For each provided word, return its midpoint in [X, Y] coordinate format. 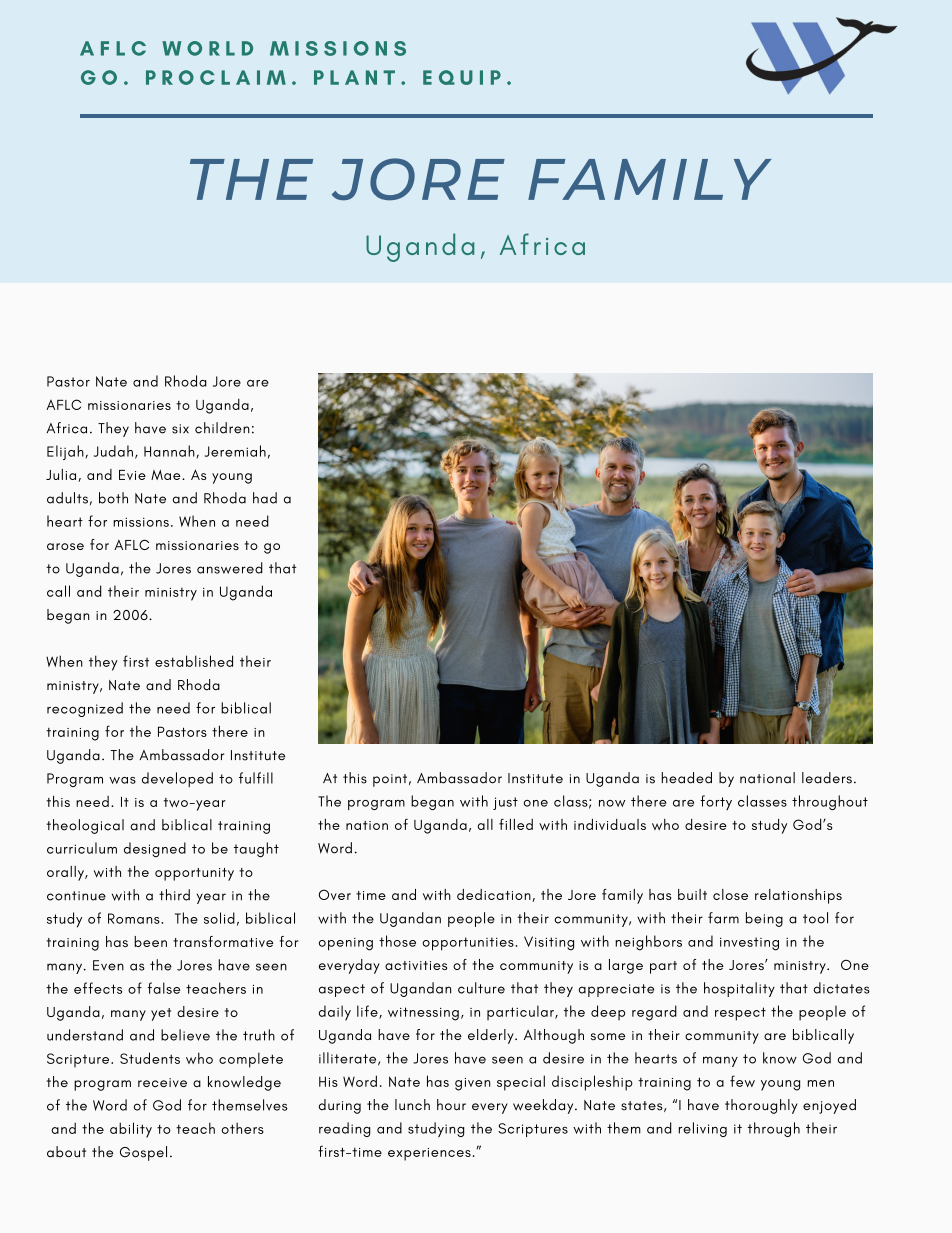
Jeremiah [235, 451]
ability [131, 1130]
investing [749, 944]
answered [230, 568]
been [150, 941]
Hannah [170, 452]
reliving [703, 1129]
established [194, 661]
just [505, 803]
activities [416, 965]
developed [177, 779]
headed [686, 778]
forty [716, 802]
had [265, 498]
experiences [429, 1154]
